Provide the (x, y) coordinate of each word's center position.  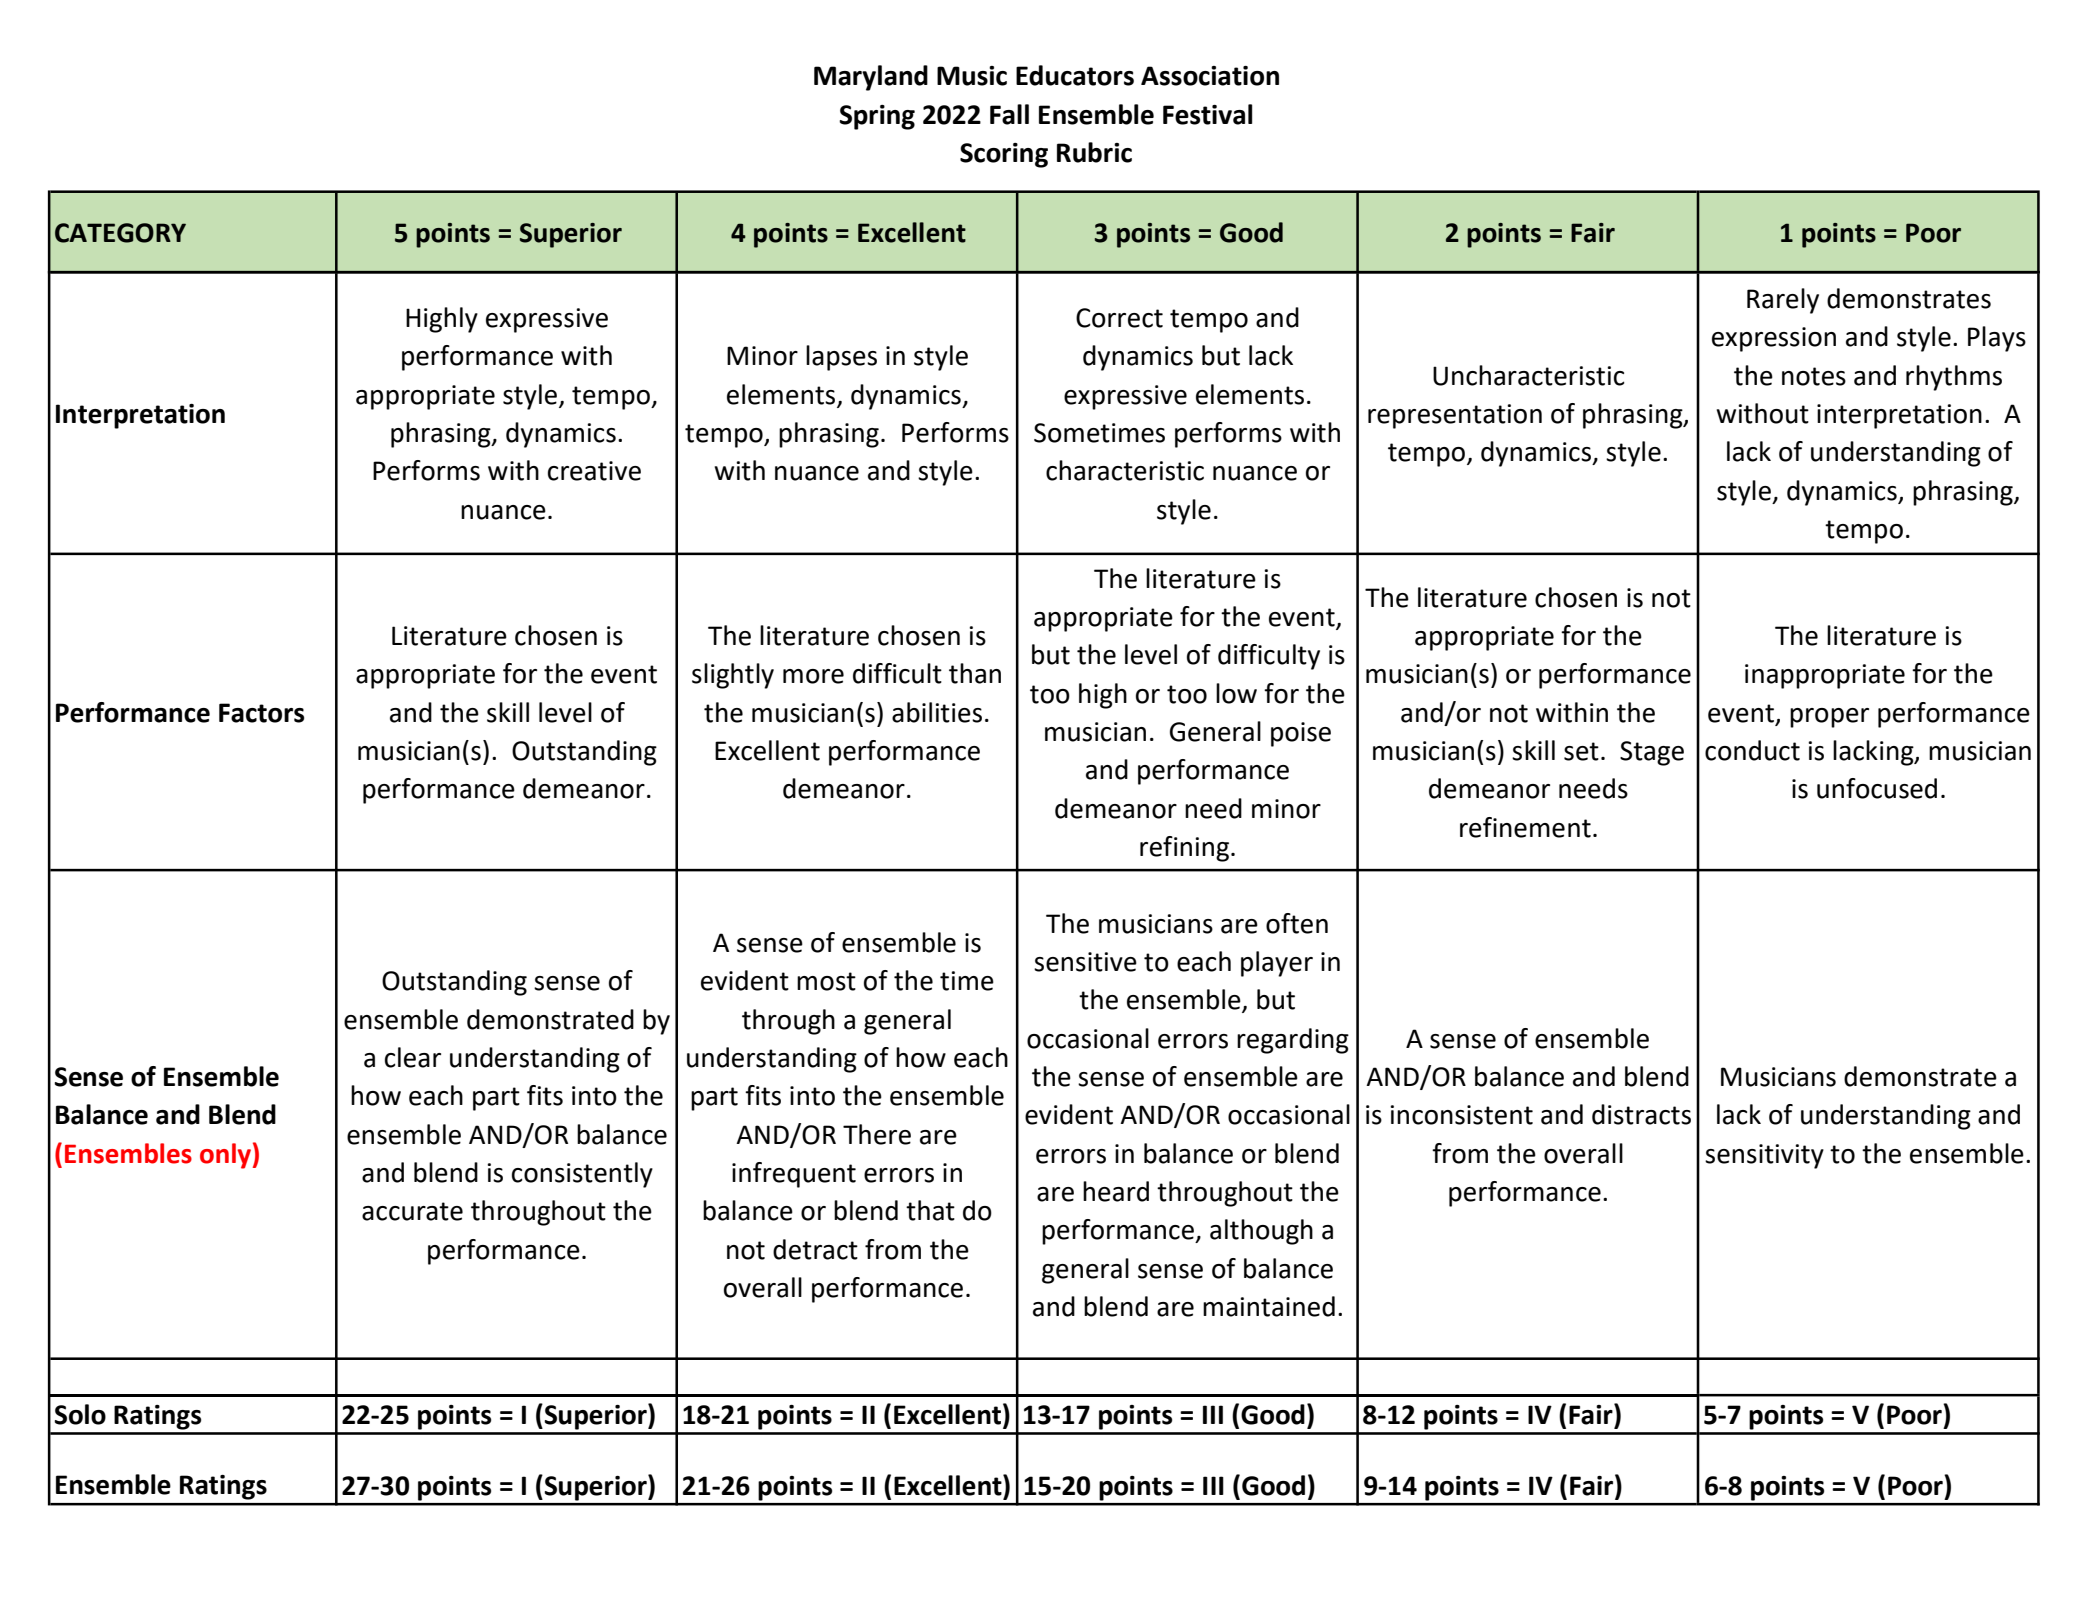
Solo (80, 1414)
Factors (261, 713)
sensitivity (1764, 1156)
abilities (937, 712)
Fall (1009, 114)
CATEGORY (120, 233)
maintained (1269, 1306)
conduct (1752, 750)
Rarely (1783, 301)
